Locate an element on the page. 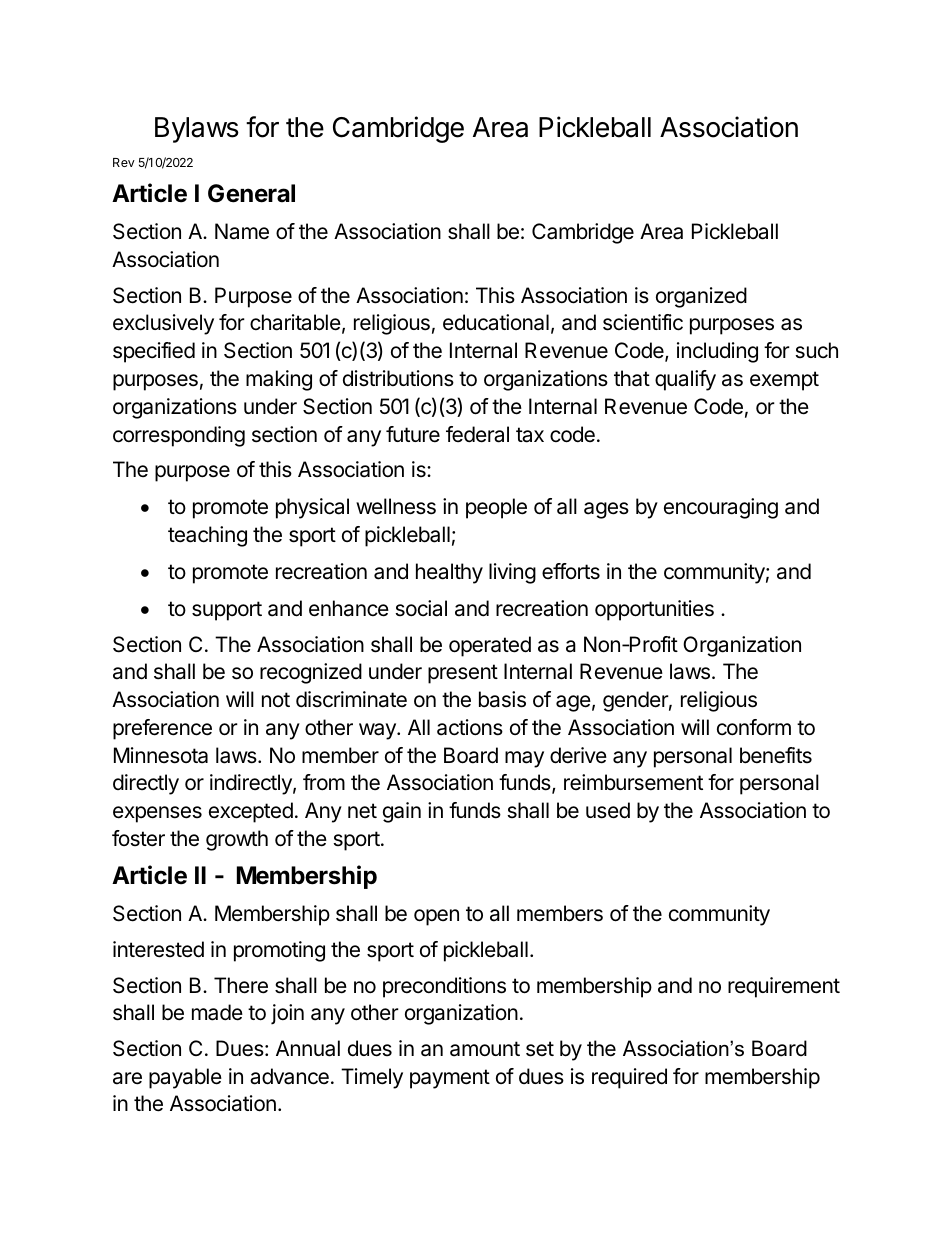 The height and width of the page is (1233, 952). encouraging is located at coordinates (721, 508).
